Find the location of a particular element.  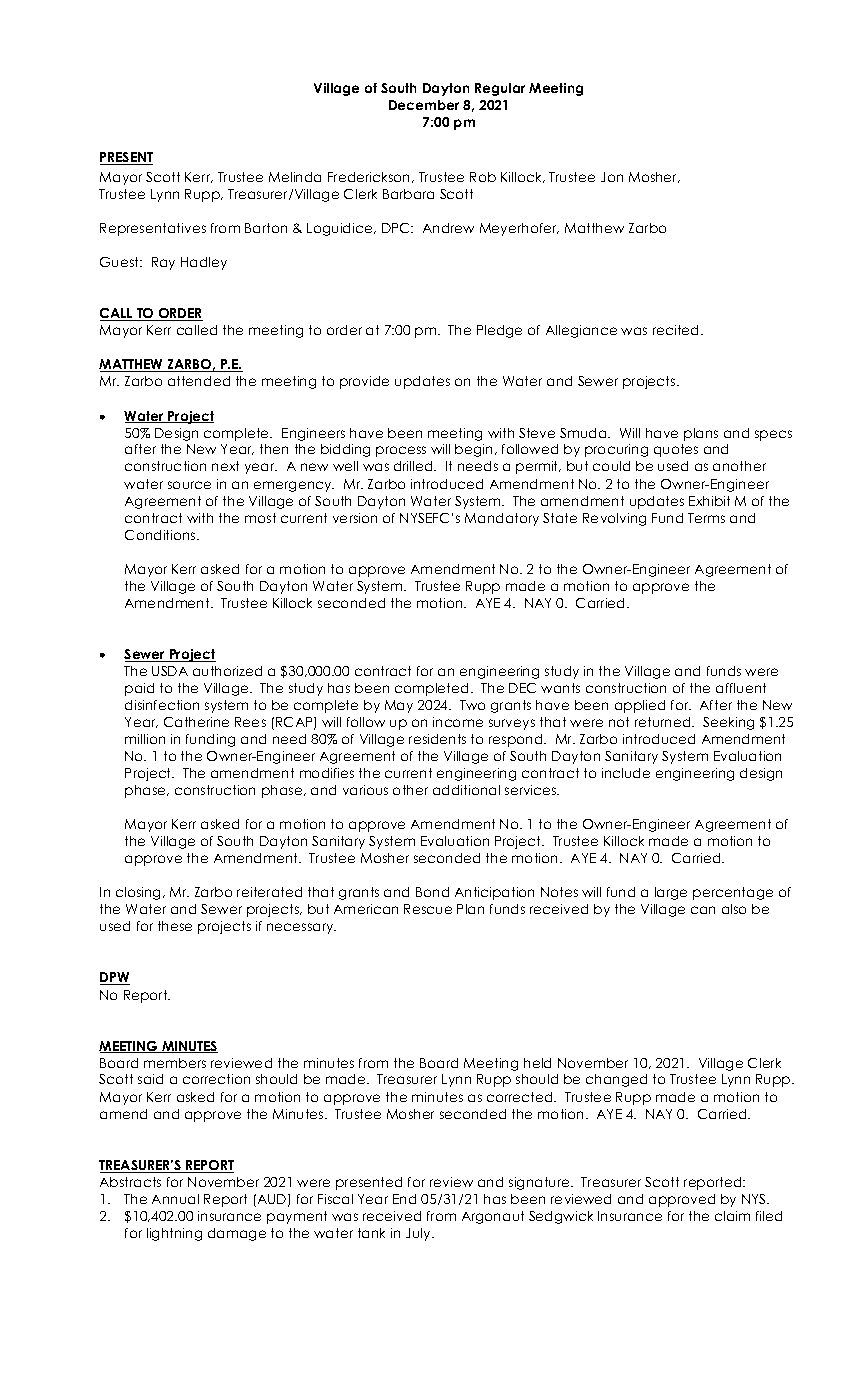

attended is located at coordinates (199, 381).
